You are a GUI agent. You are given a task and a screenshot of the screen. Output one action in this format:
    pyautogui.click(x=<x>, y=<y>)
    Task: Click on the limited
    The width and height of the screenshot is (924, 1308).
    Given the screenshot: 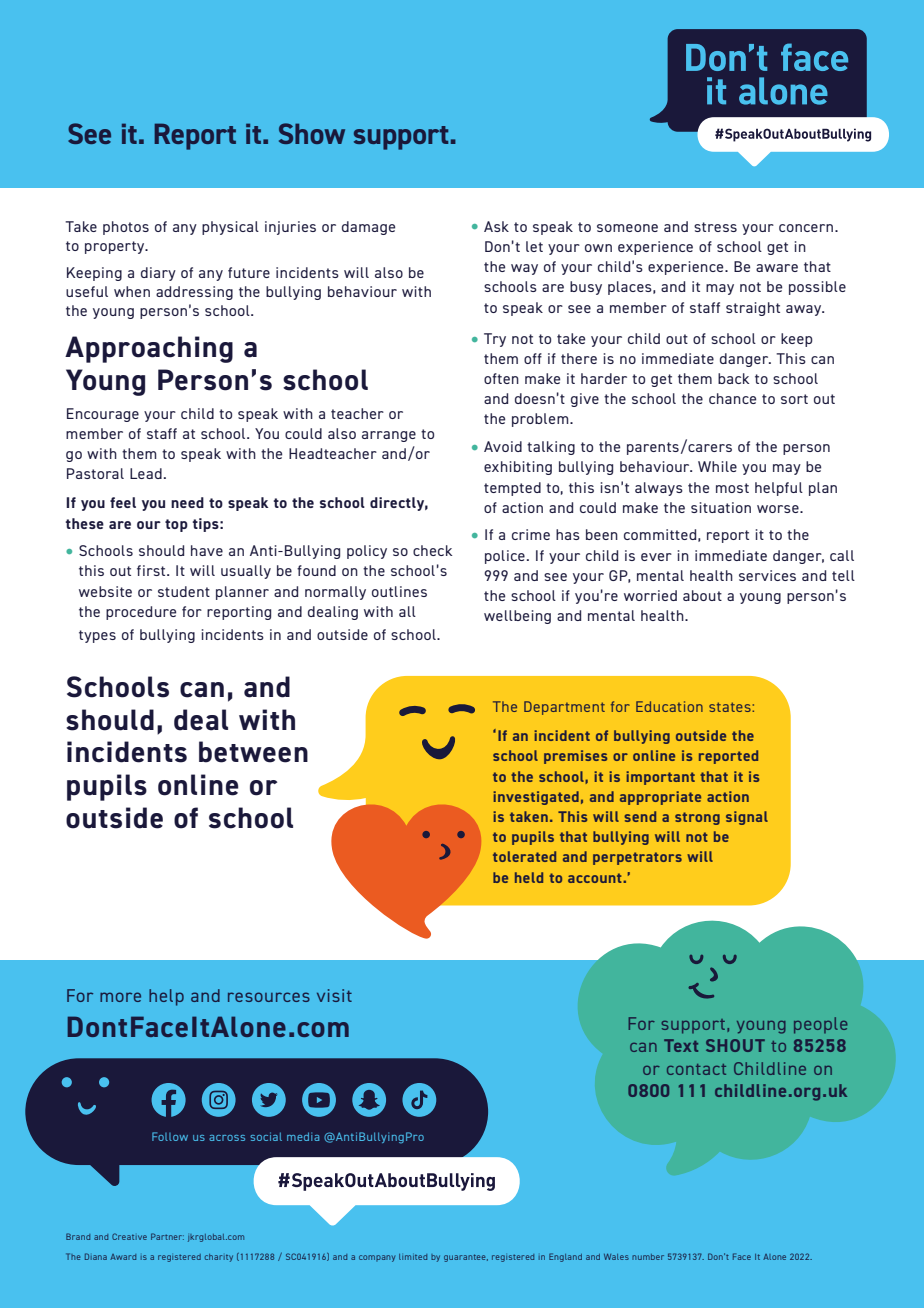 What is the action you would take?
    pyautogui.click(x=413, y=1257)
